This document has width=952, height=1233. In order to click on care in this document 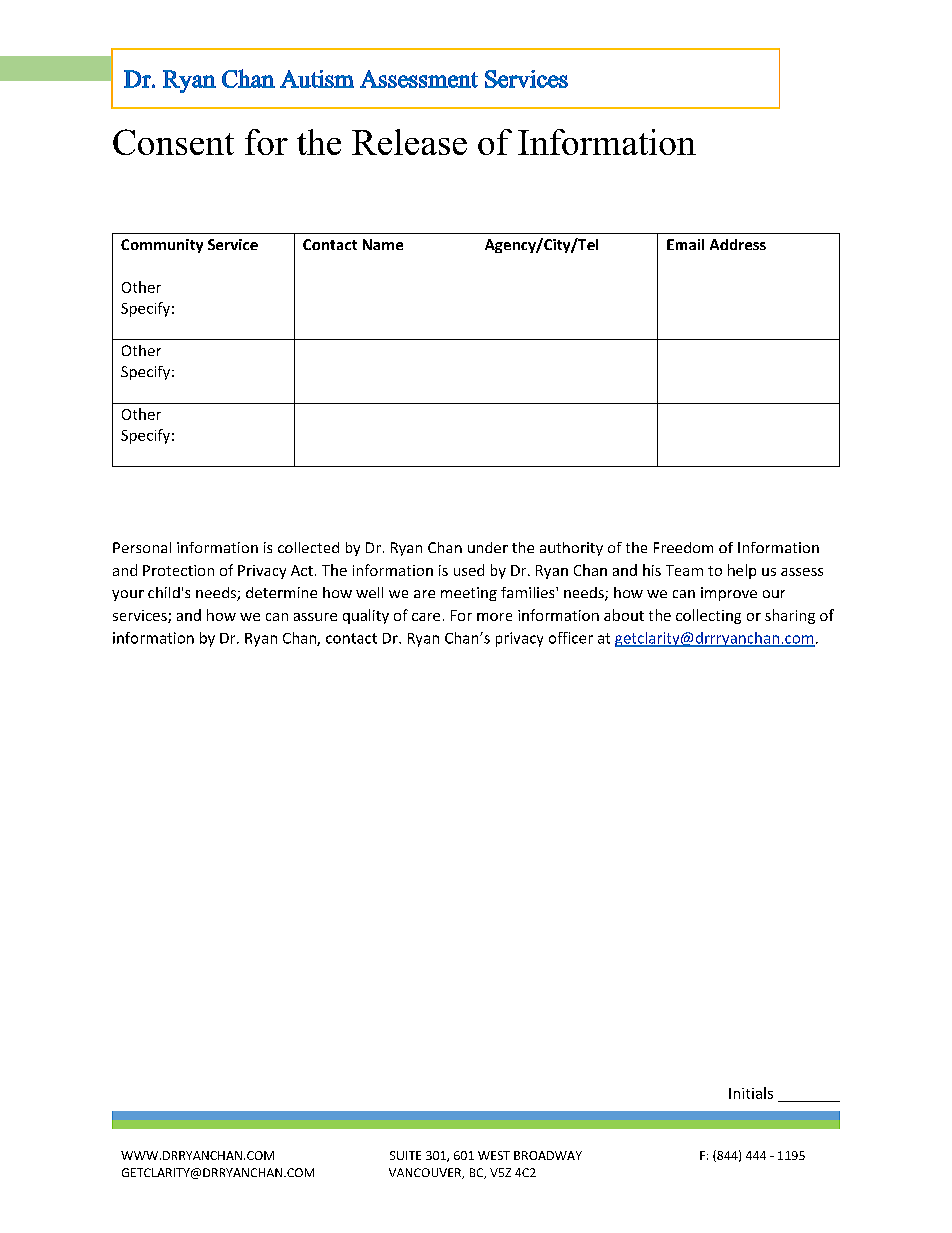, I will do `click(426, 617)`.
